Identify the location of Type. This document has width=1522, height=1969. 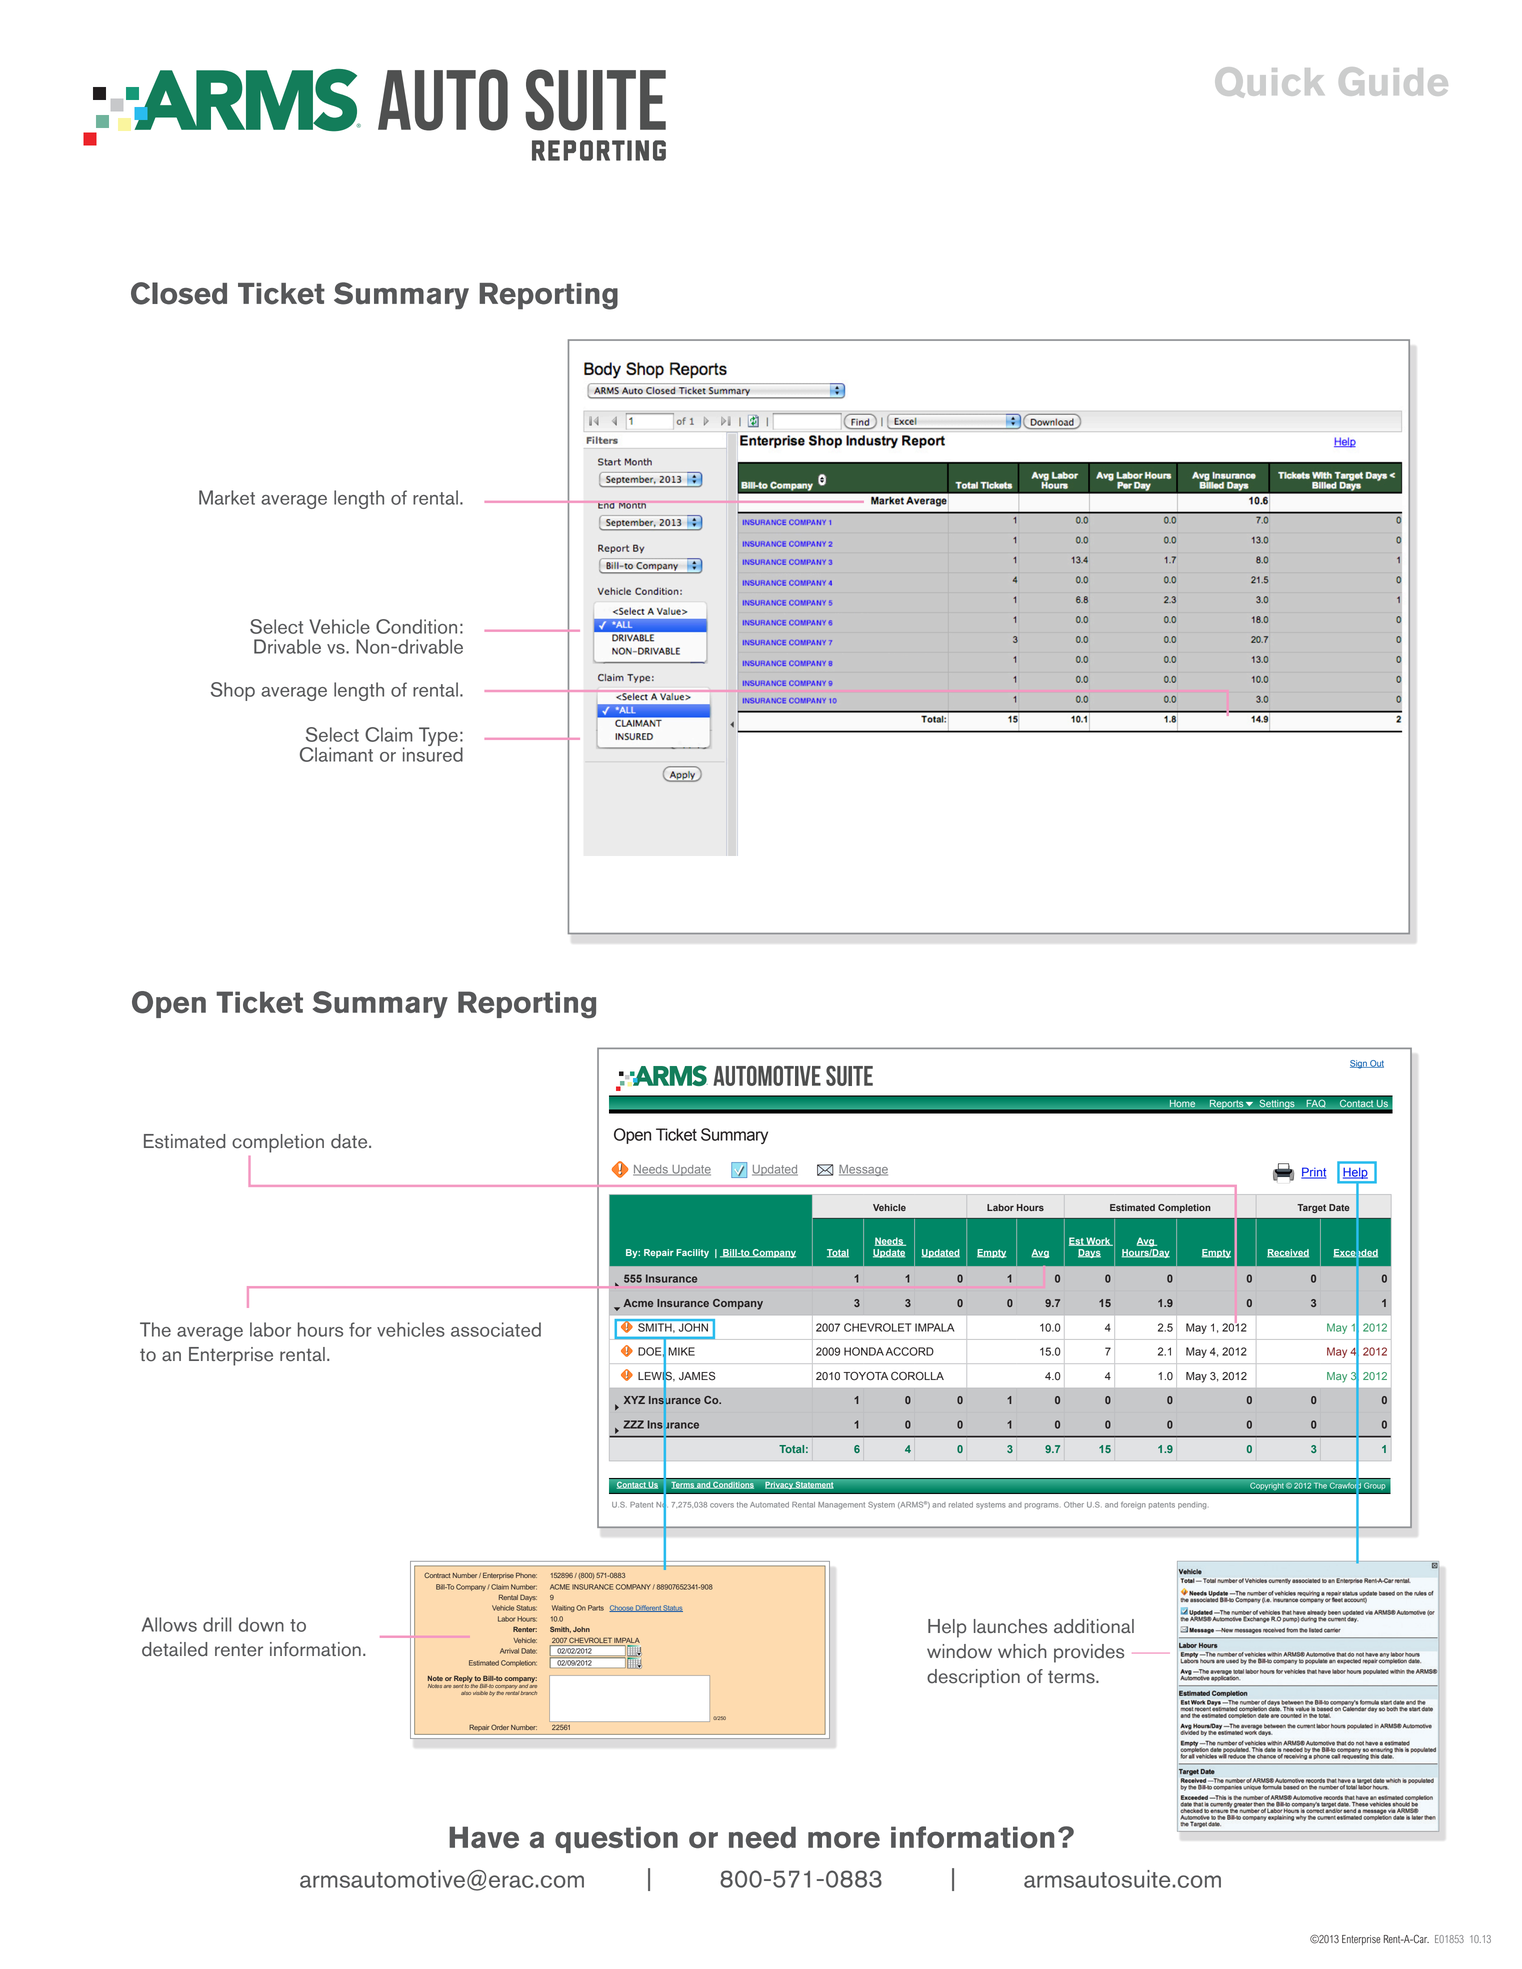
(438, 736).
